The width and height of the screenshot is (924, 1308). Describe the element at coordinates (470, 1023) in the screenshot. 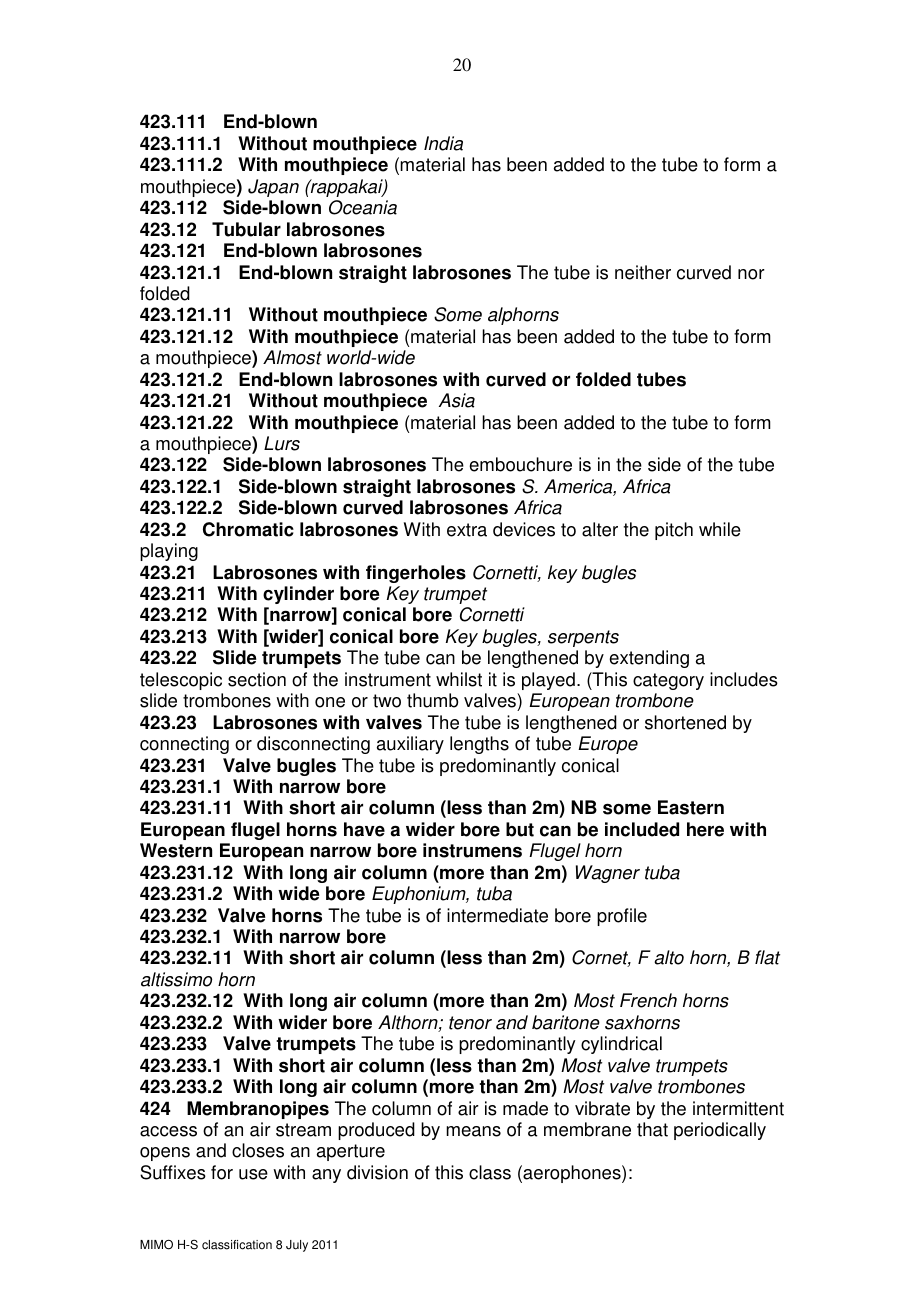

I see `tenor` at that location.
